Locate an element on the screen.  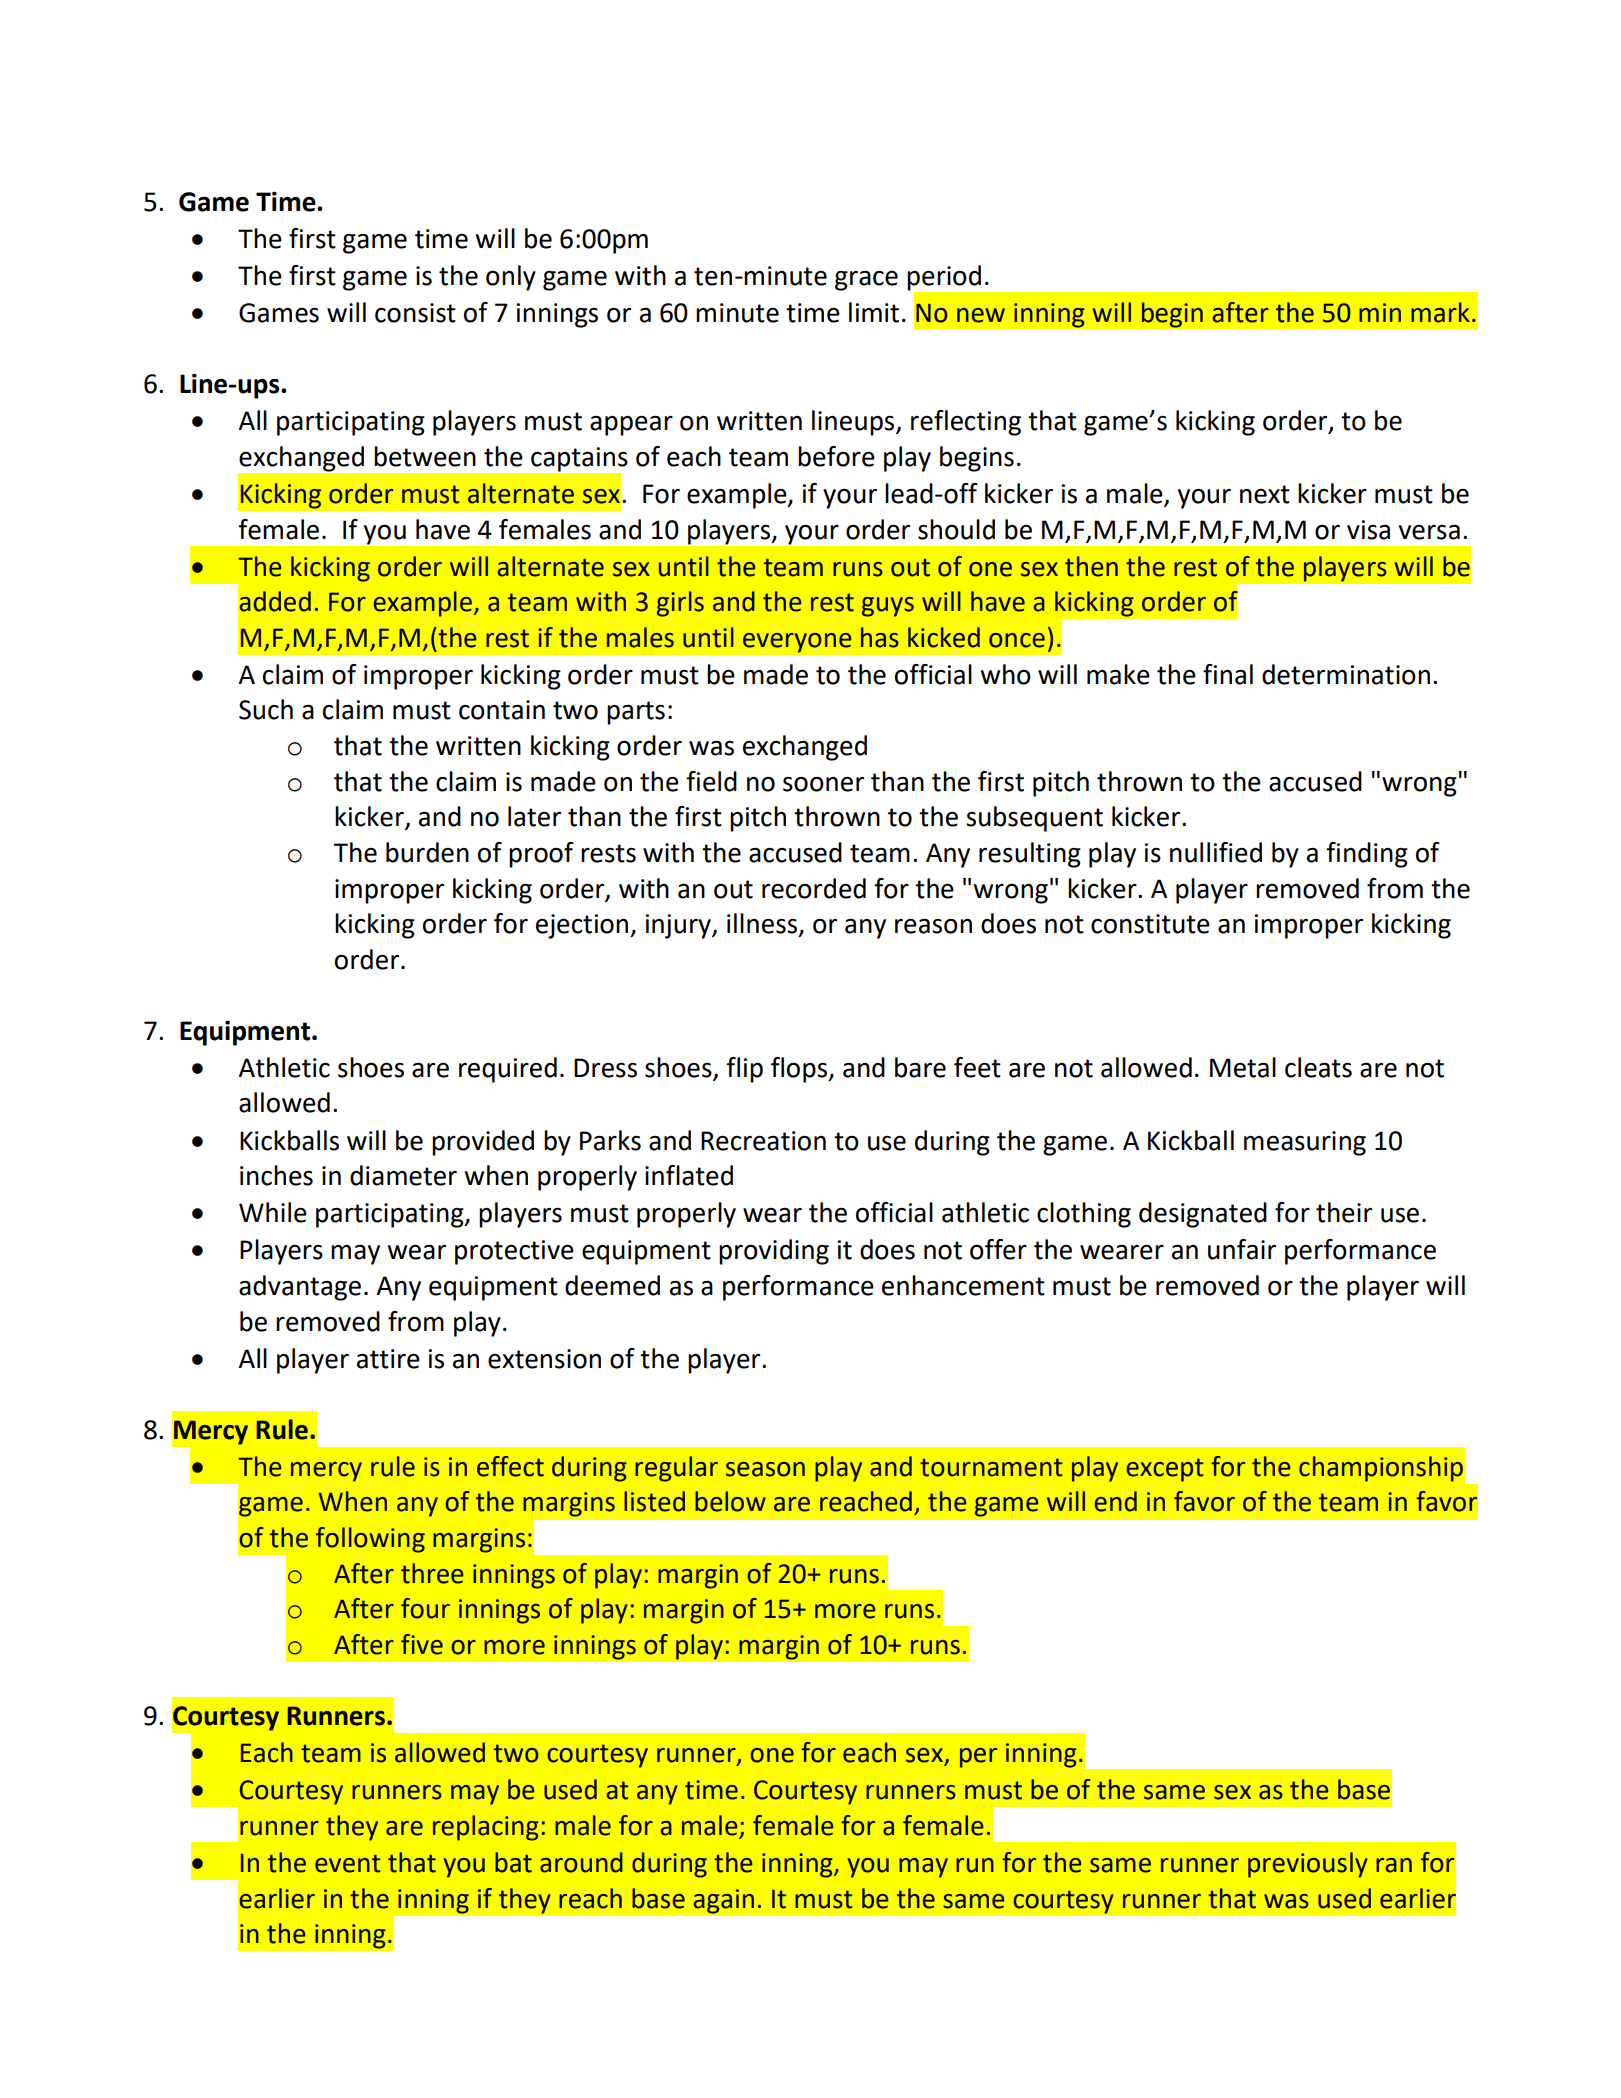
finding is located at coordinates (1367, 855).
